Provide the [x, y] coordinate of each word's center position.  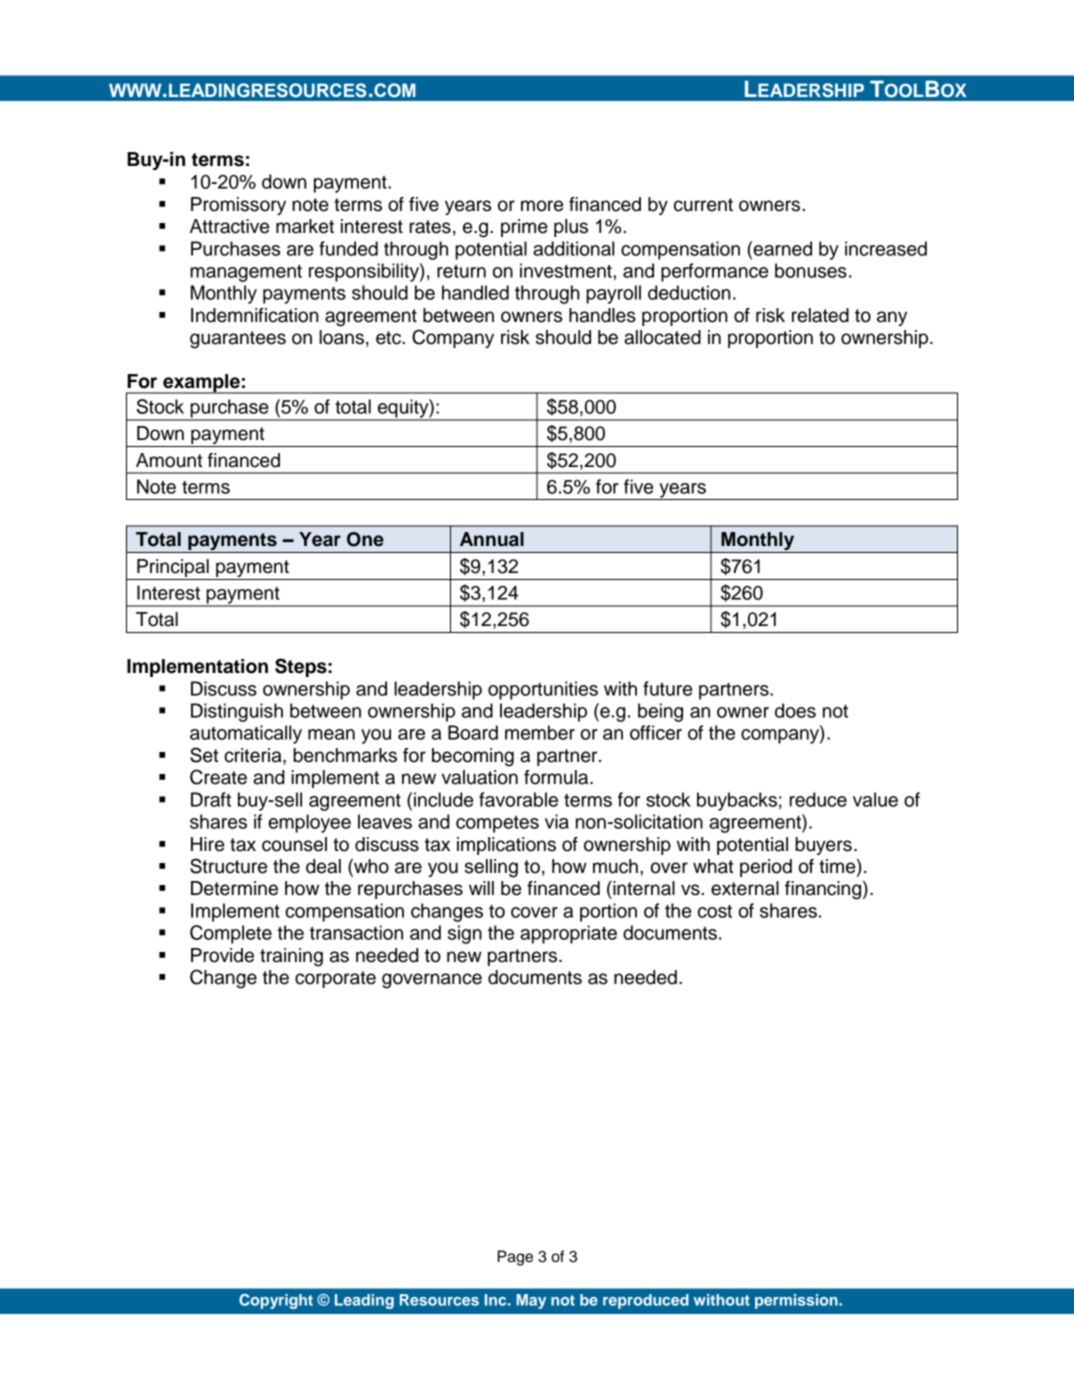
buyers [823, 846]
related [820, 315]
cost [715, 911]
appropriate [568, 934]
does [795, 710]
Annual [492, 539]
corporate [335, 979]
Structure [228, 866]
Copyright [276, 1301]
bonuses [811, 270]
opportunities [543, 690]
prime [524, 228]
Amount [169, 460]
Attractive [229, 226]
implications [506, 846]
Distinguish [237, 712]
